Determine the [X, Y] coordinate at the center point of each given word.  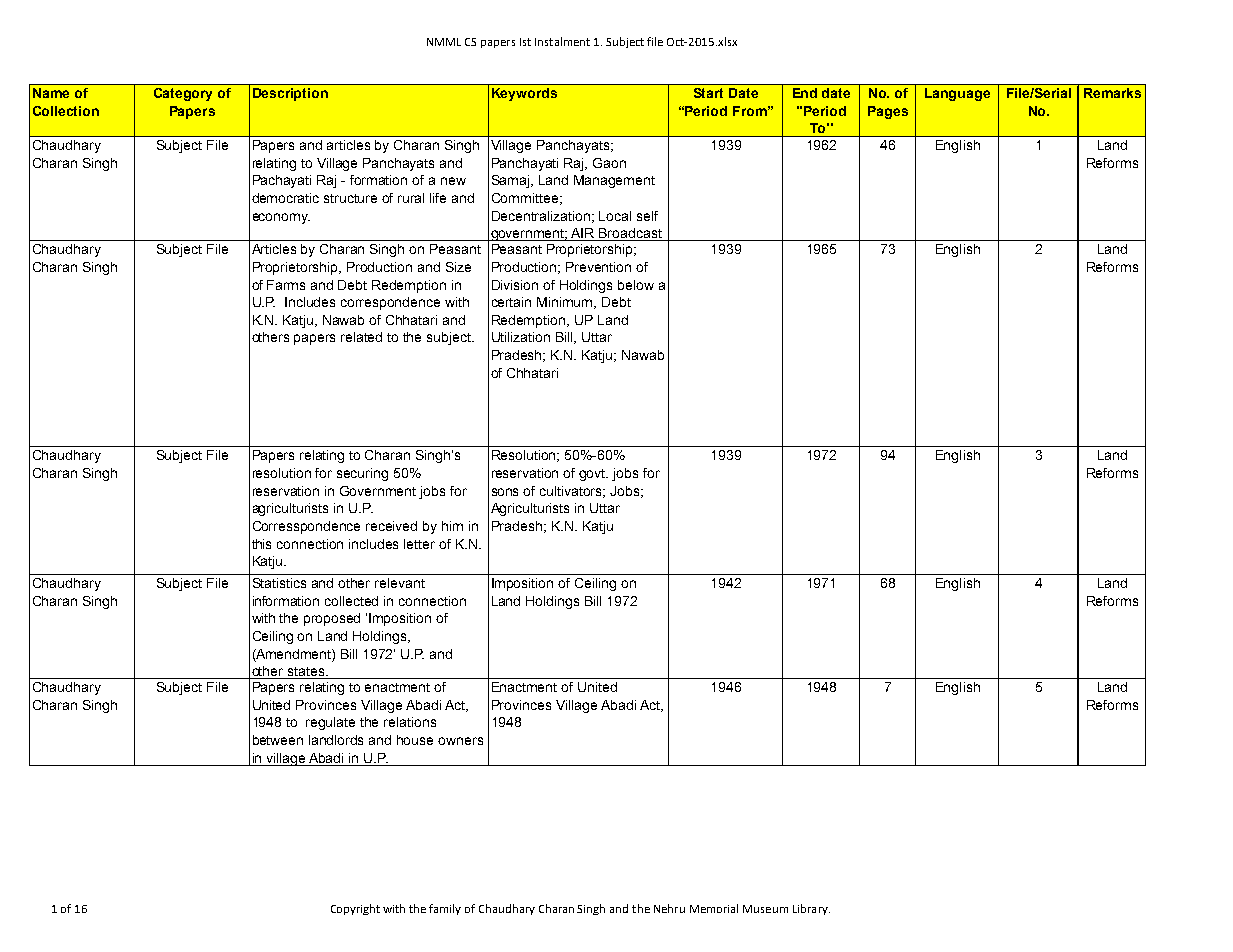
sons [505, 492]
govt [593, 475]
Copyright [355, 909]
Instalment [562, 41]
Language [957, 94]
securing [362, 474]
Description [290, 94]
